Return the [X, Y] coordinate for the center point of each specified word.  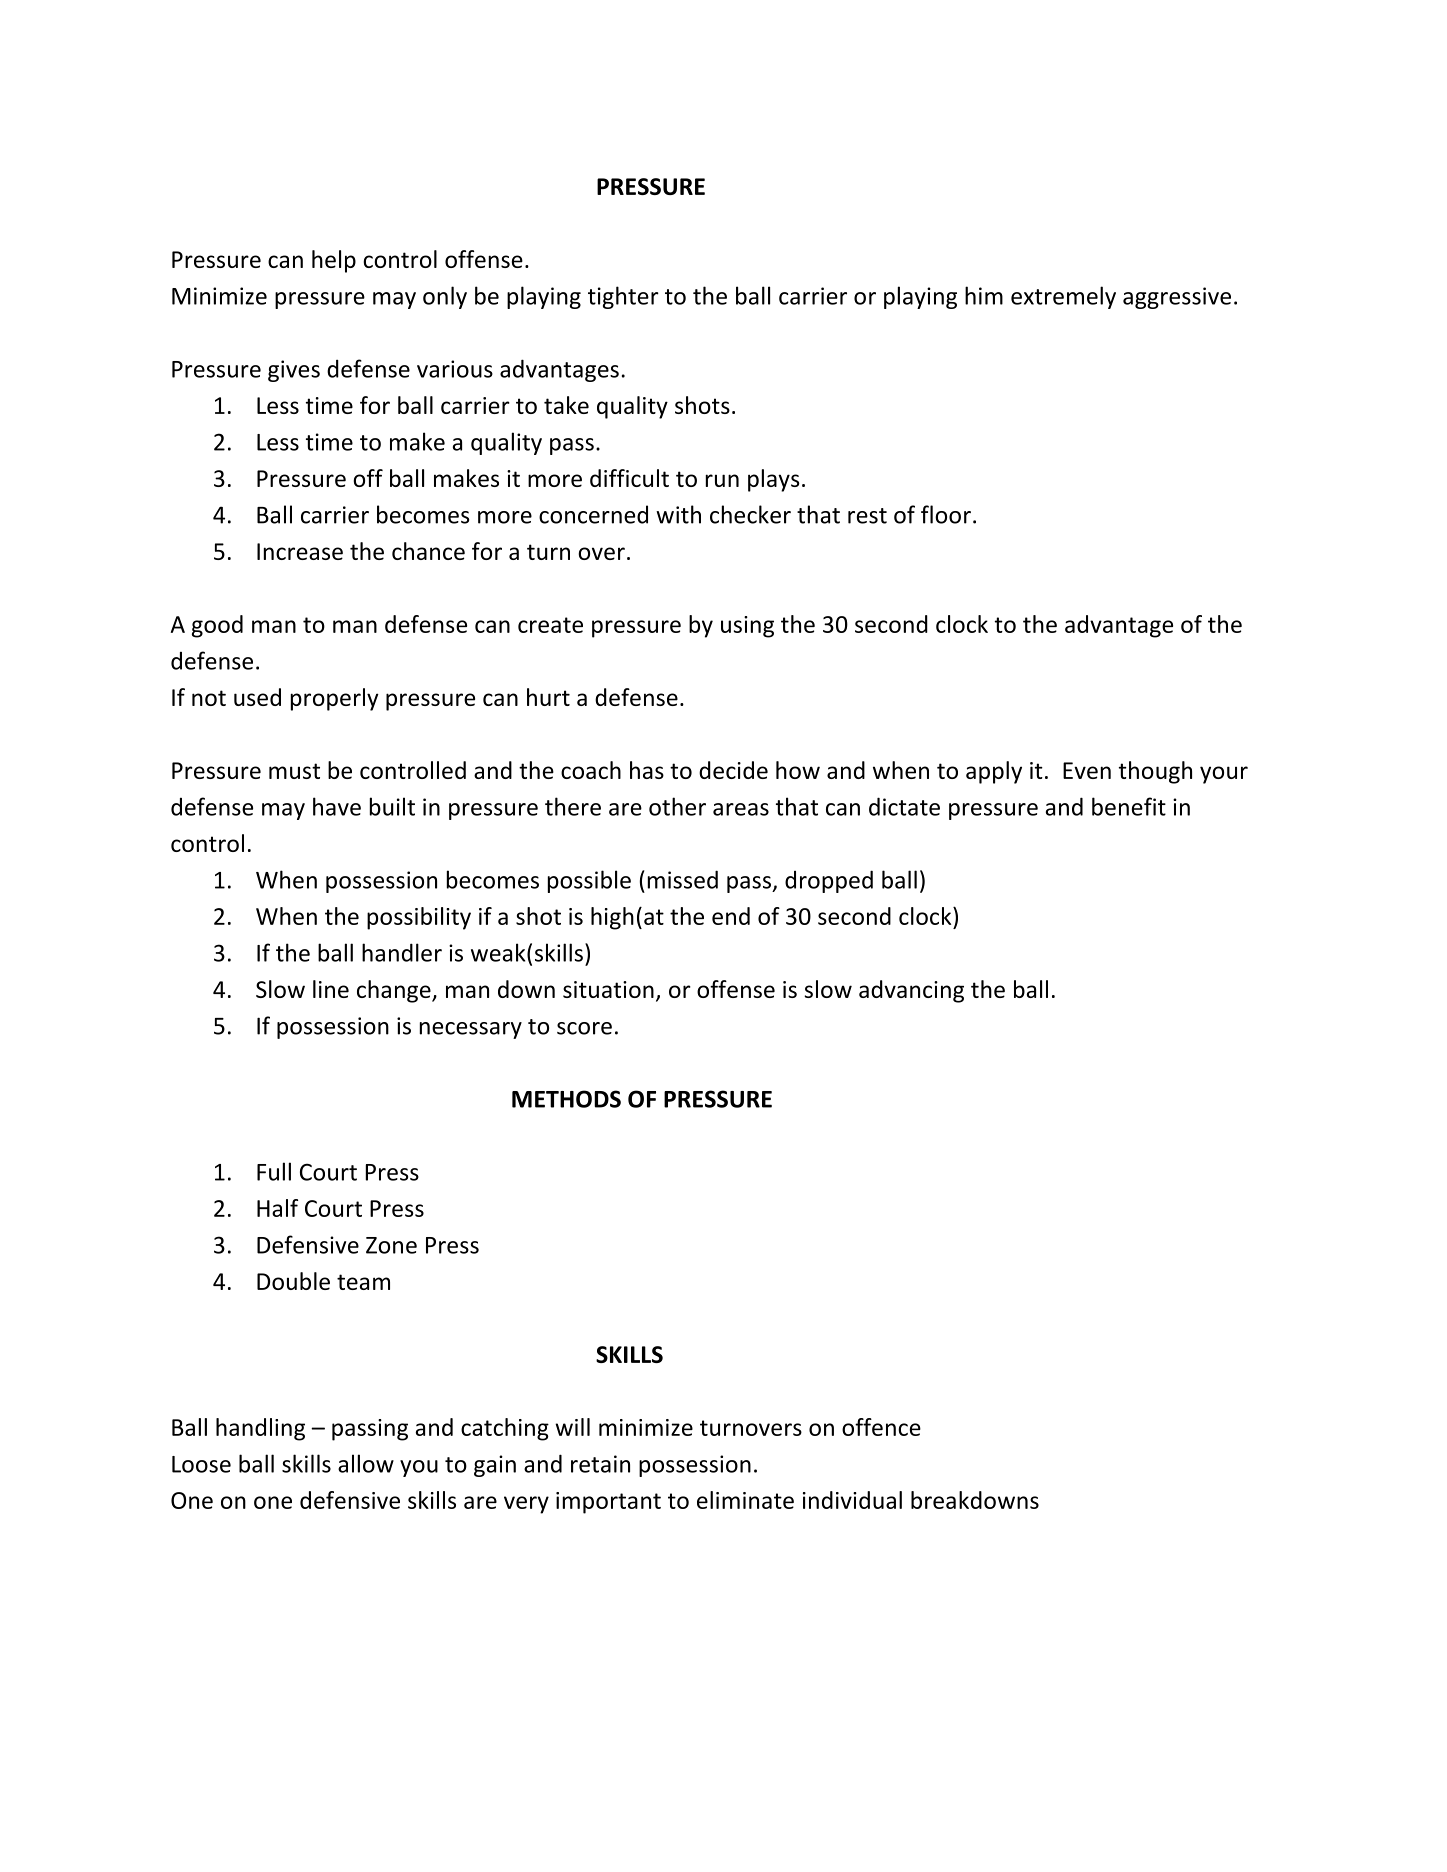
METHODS [566, 1099]
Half [277, 1208]
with [678, 514]
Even [1087, 770]
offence [881, 1427]
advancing [911, 991]
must [294, 771]
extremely [1063, 297]
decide [733, 770]
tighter [623, 297]
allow [366, 1463]
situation [608, 989]
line [331, 989]
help [334, 261]
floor [946, 514]
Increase [300, 551]
